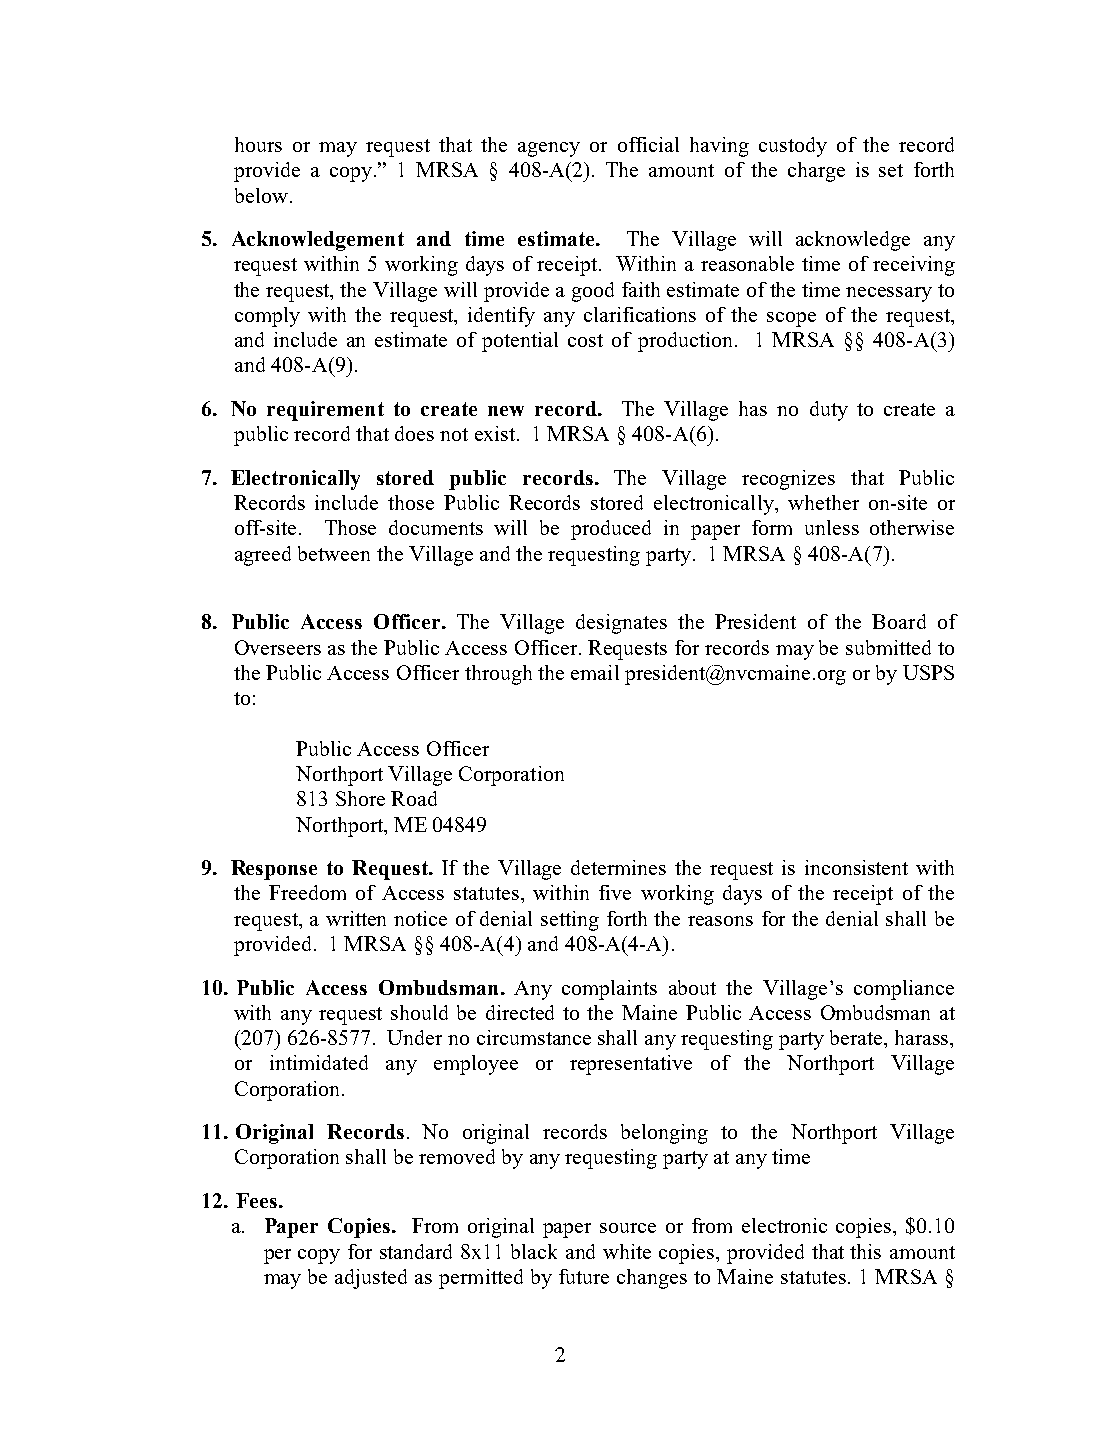  What do you see at coordinates (356, 918) in the image?
I see `written` at bounding box center [356, 918].
